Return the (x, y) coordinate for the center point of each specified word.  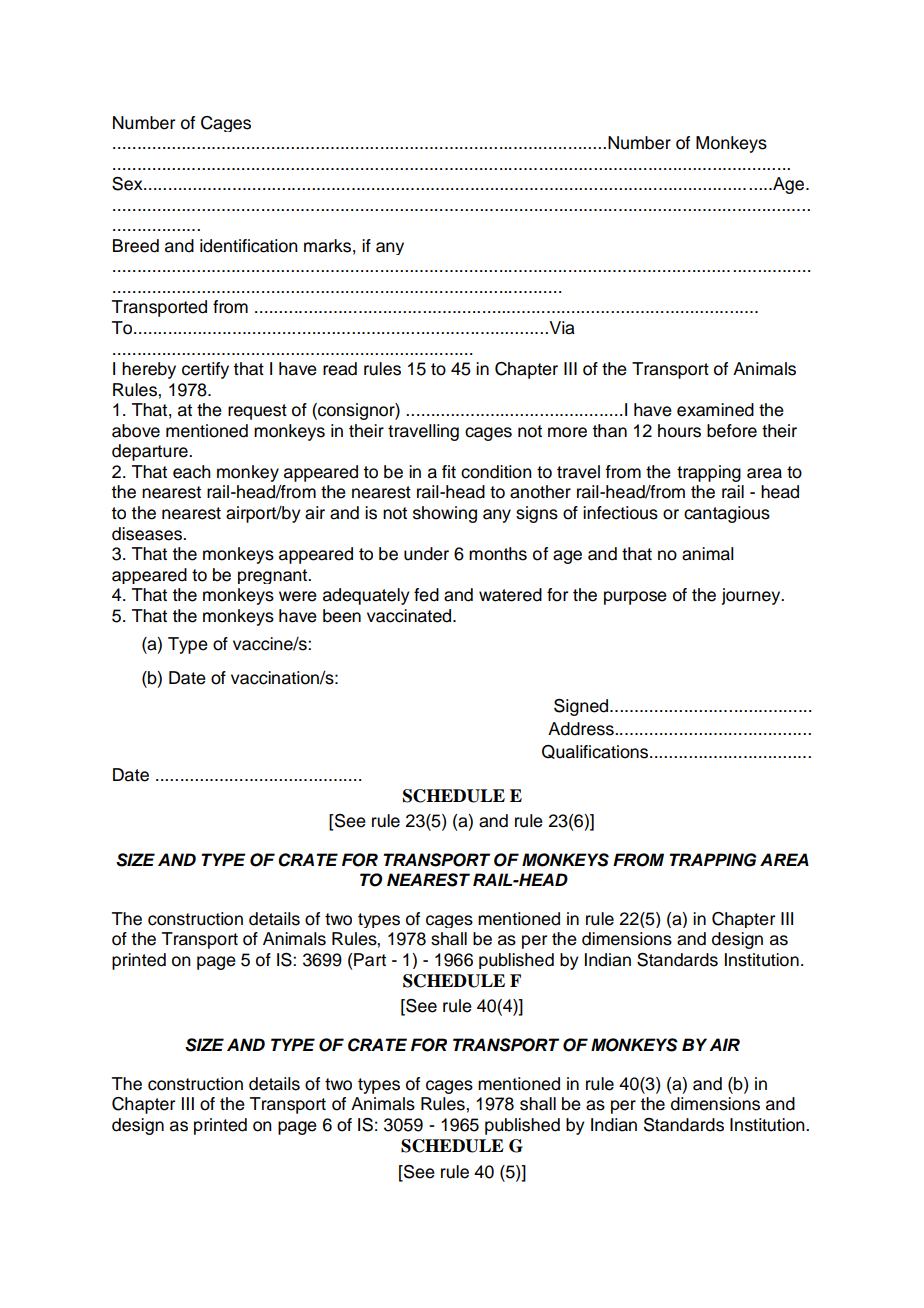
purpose (635, 598)
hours (679, 431)
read (340, 369)
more (567, 432)
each (192, 472)
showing (445, 514)
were (298, 596)
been (342, 616)
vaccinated (410, 616)
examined (715, 410)
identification (249, 246)
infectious (620, 513)
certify (205, 370)
